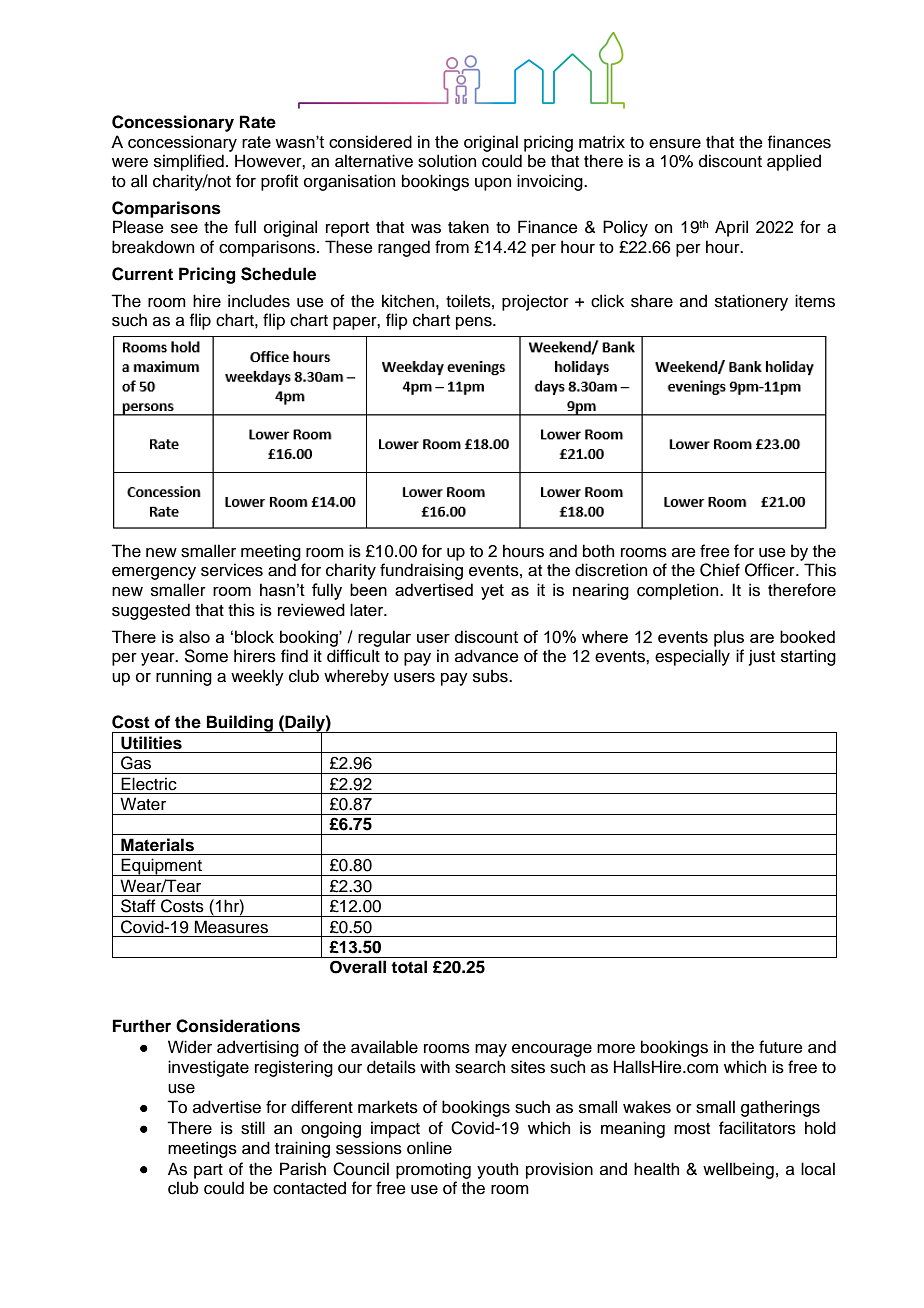 Image resolution: width=924 pixels, height=1308 pixels. What do you see at coordinates (189, 162) in the document?
I see `simplified` at bounding box center [189, 162].
